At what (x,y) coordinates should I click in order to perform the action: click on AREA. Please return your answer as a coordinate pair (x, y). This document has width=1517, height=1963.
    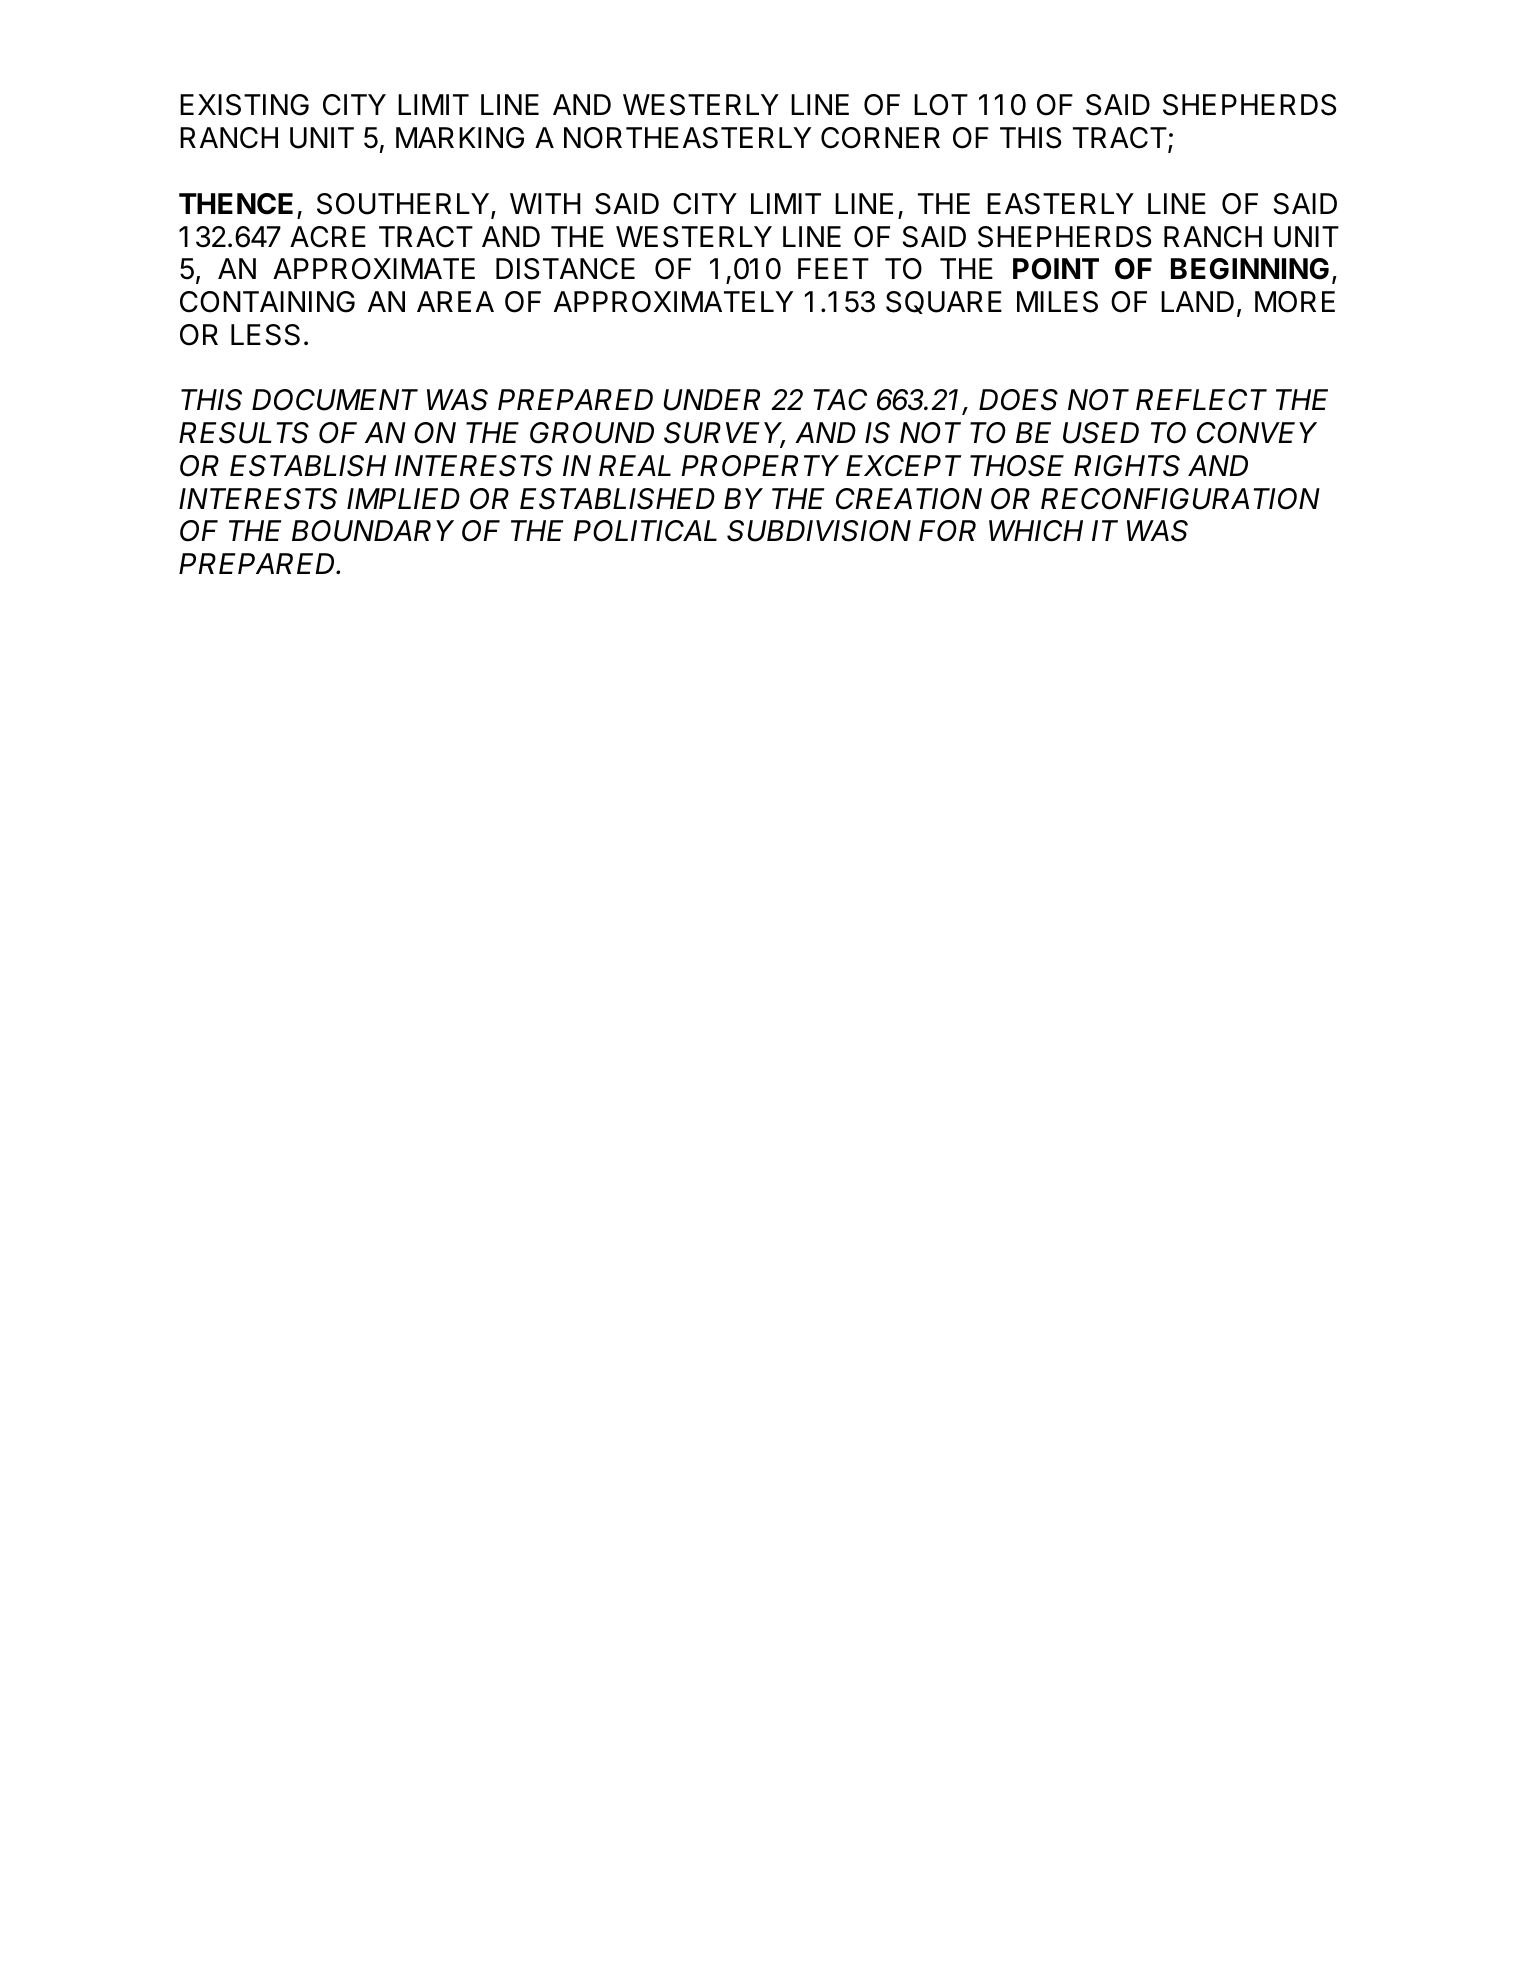
    Looking at the image, I should click on (455, 301).
